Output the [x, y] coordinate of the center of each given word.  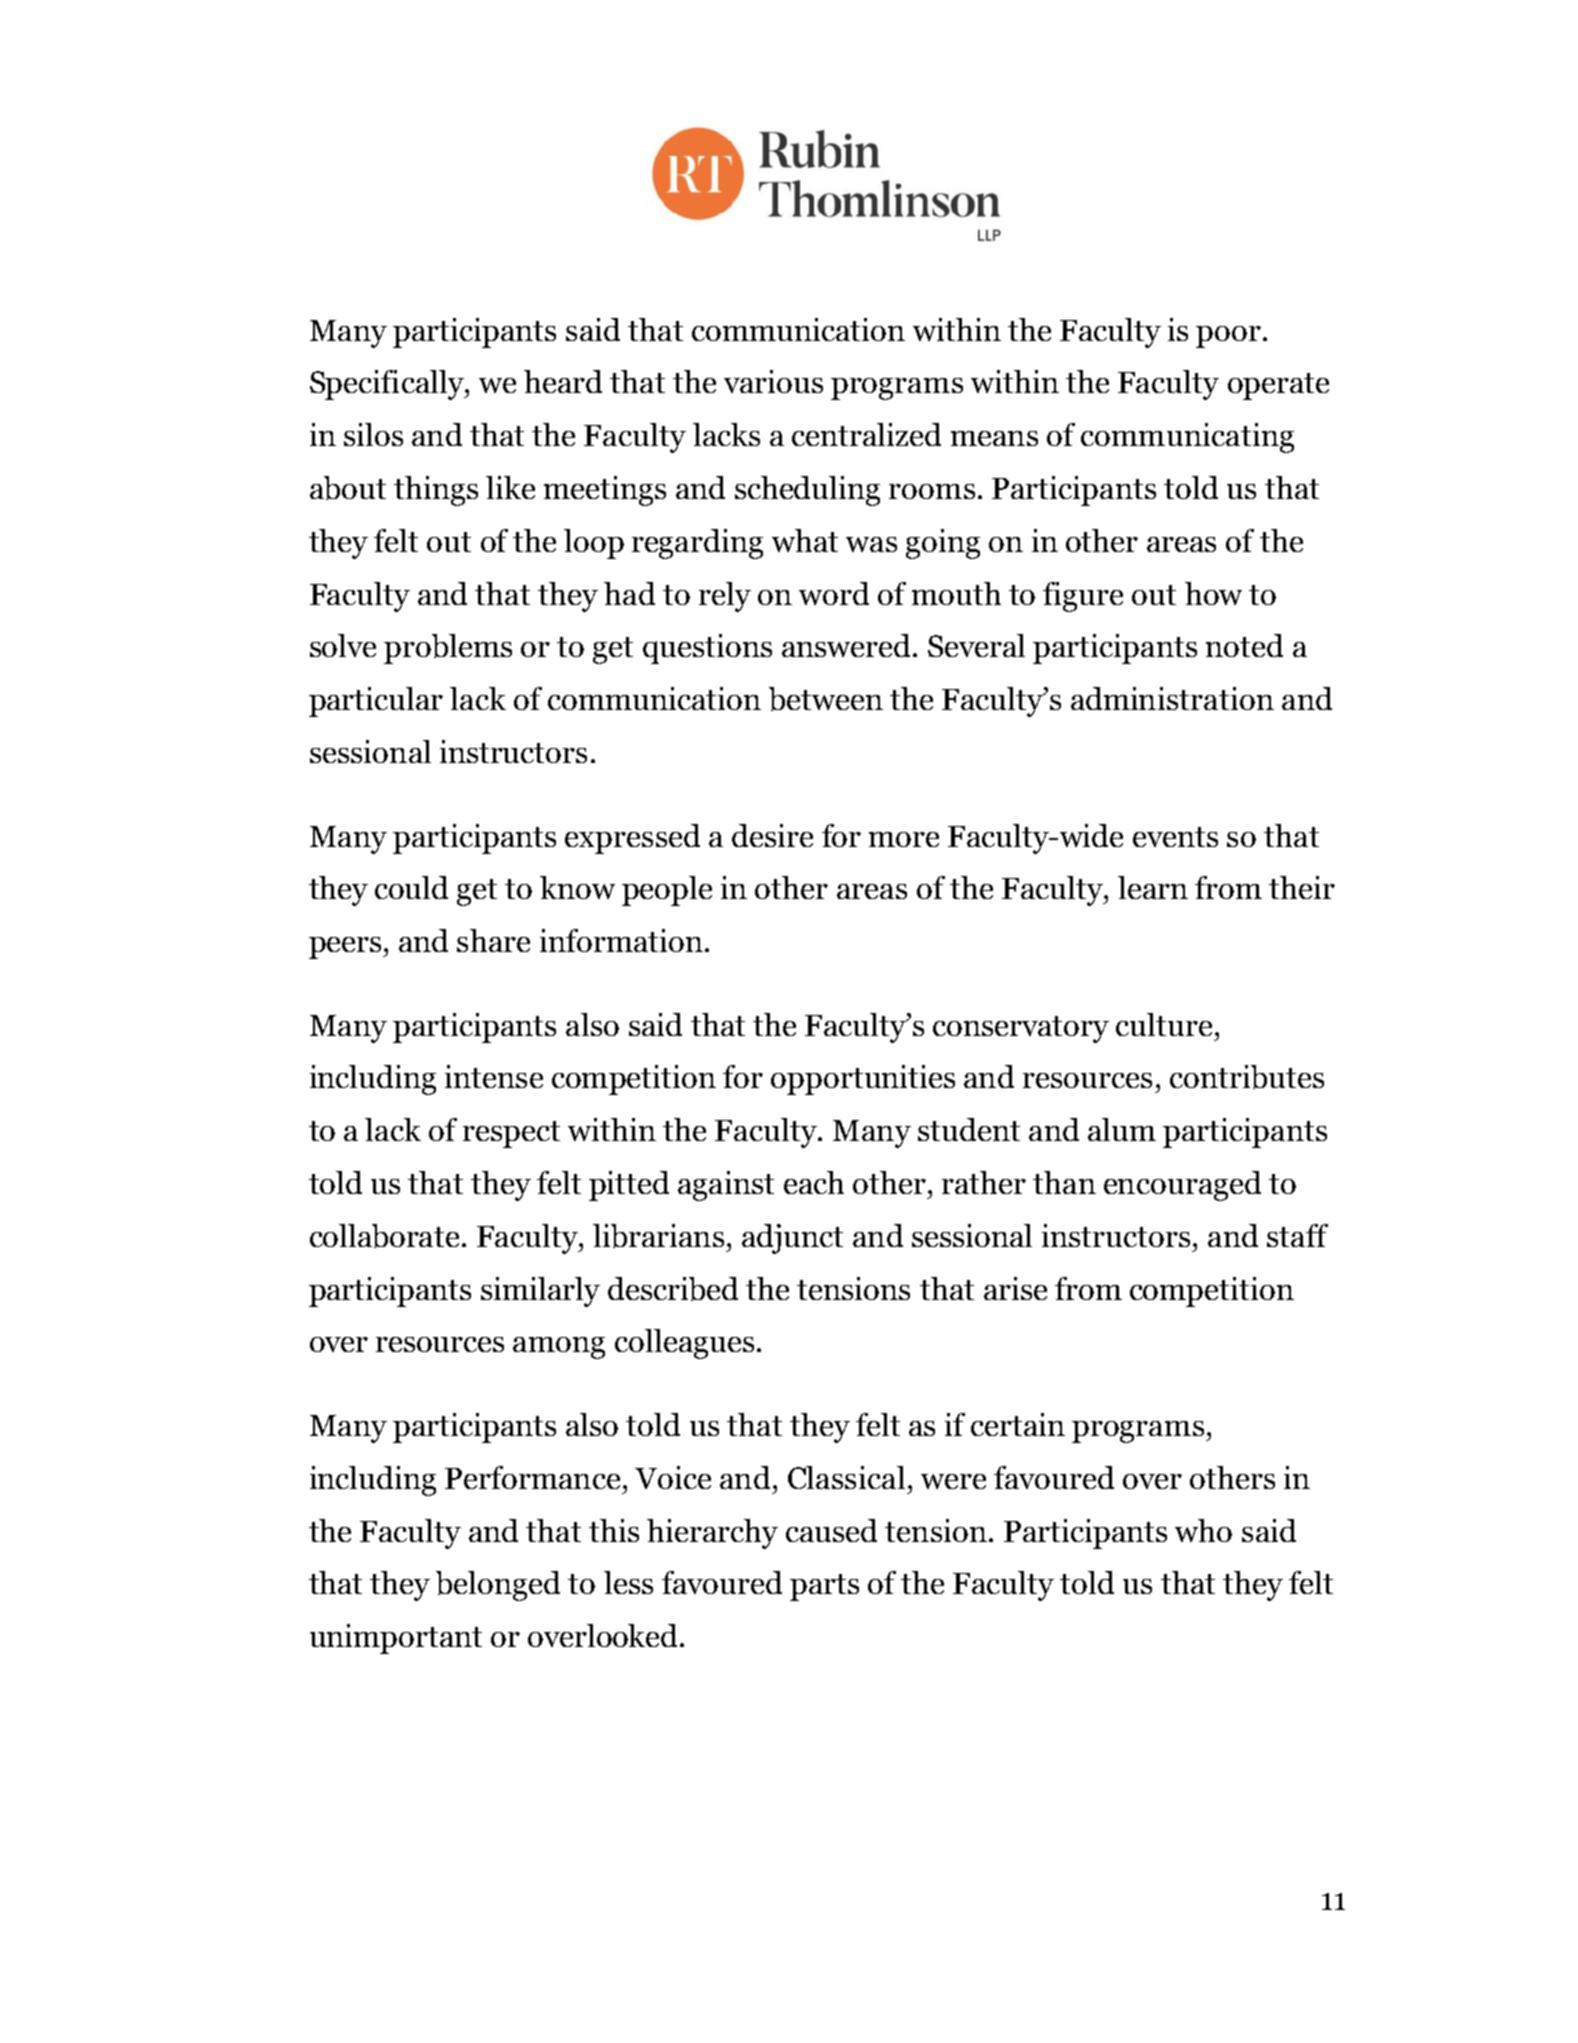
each [814, 1182]
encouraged [1182, 1186]
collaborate [384, 1236]
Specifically [388, 385]
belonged [498, 1586]
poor [1230, 337]
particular [376, 702]
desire [772, 835]
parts [824, 1587]
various [773, 381]
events [1175, 837]
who [1203, 1530]
